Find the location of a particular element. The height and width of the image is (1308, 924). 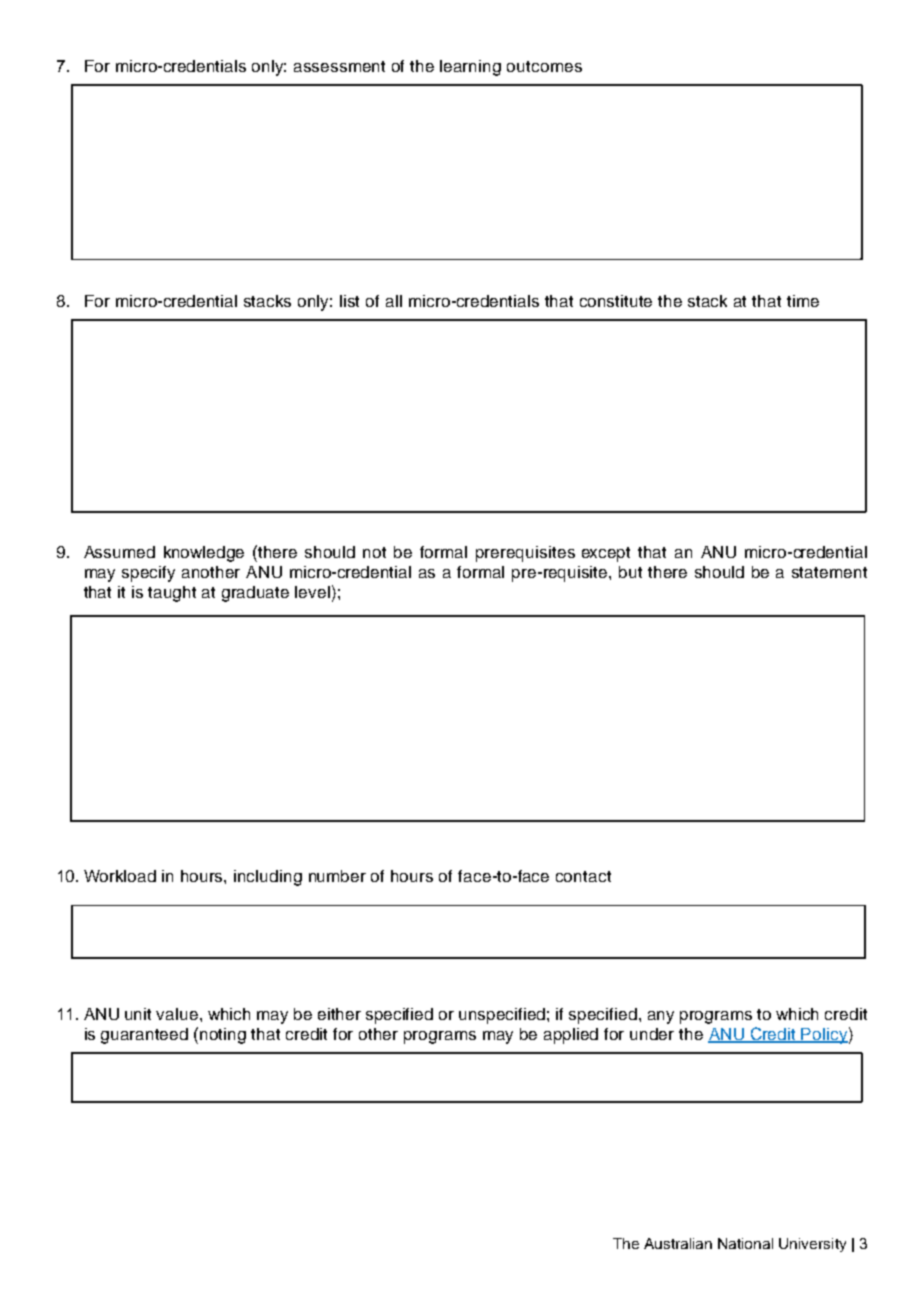

outcomes is located at coordinates (544, 66).
